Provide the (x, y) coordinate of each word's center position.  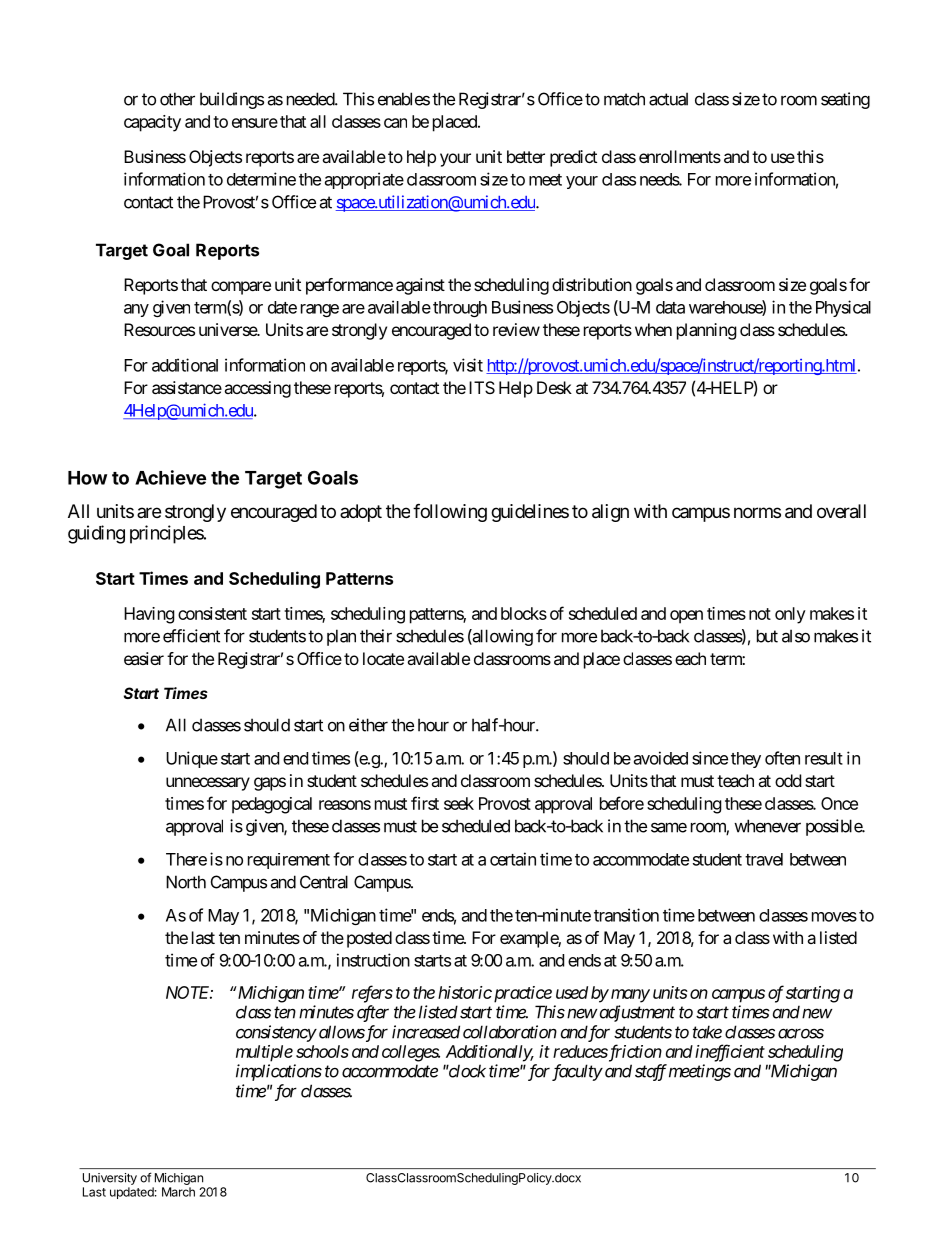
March (178, 1192)
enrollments (680, 156)
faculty (577, 1072)
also (796, 636)
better (526, 156)
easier (144, 658)
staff (651, 1072)
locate (383, 658)
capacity (152, 123)
